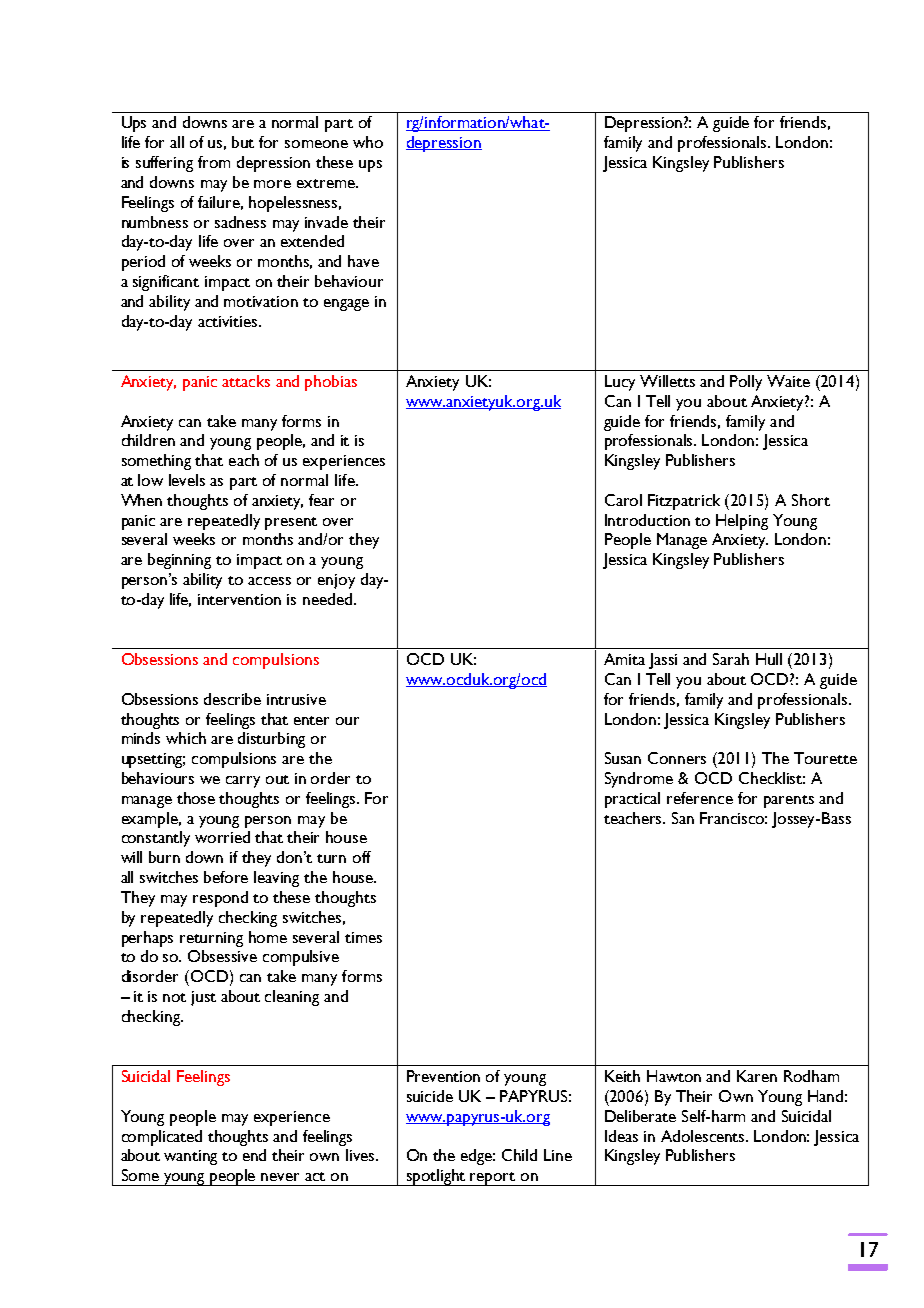 Image resolution: width=924 pixels, height=1308 pixels. Describe the element at coordinates (789, 801) in the image. I see `parents` at that location.
